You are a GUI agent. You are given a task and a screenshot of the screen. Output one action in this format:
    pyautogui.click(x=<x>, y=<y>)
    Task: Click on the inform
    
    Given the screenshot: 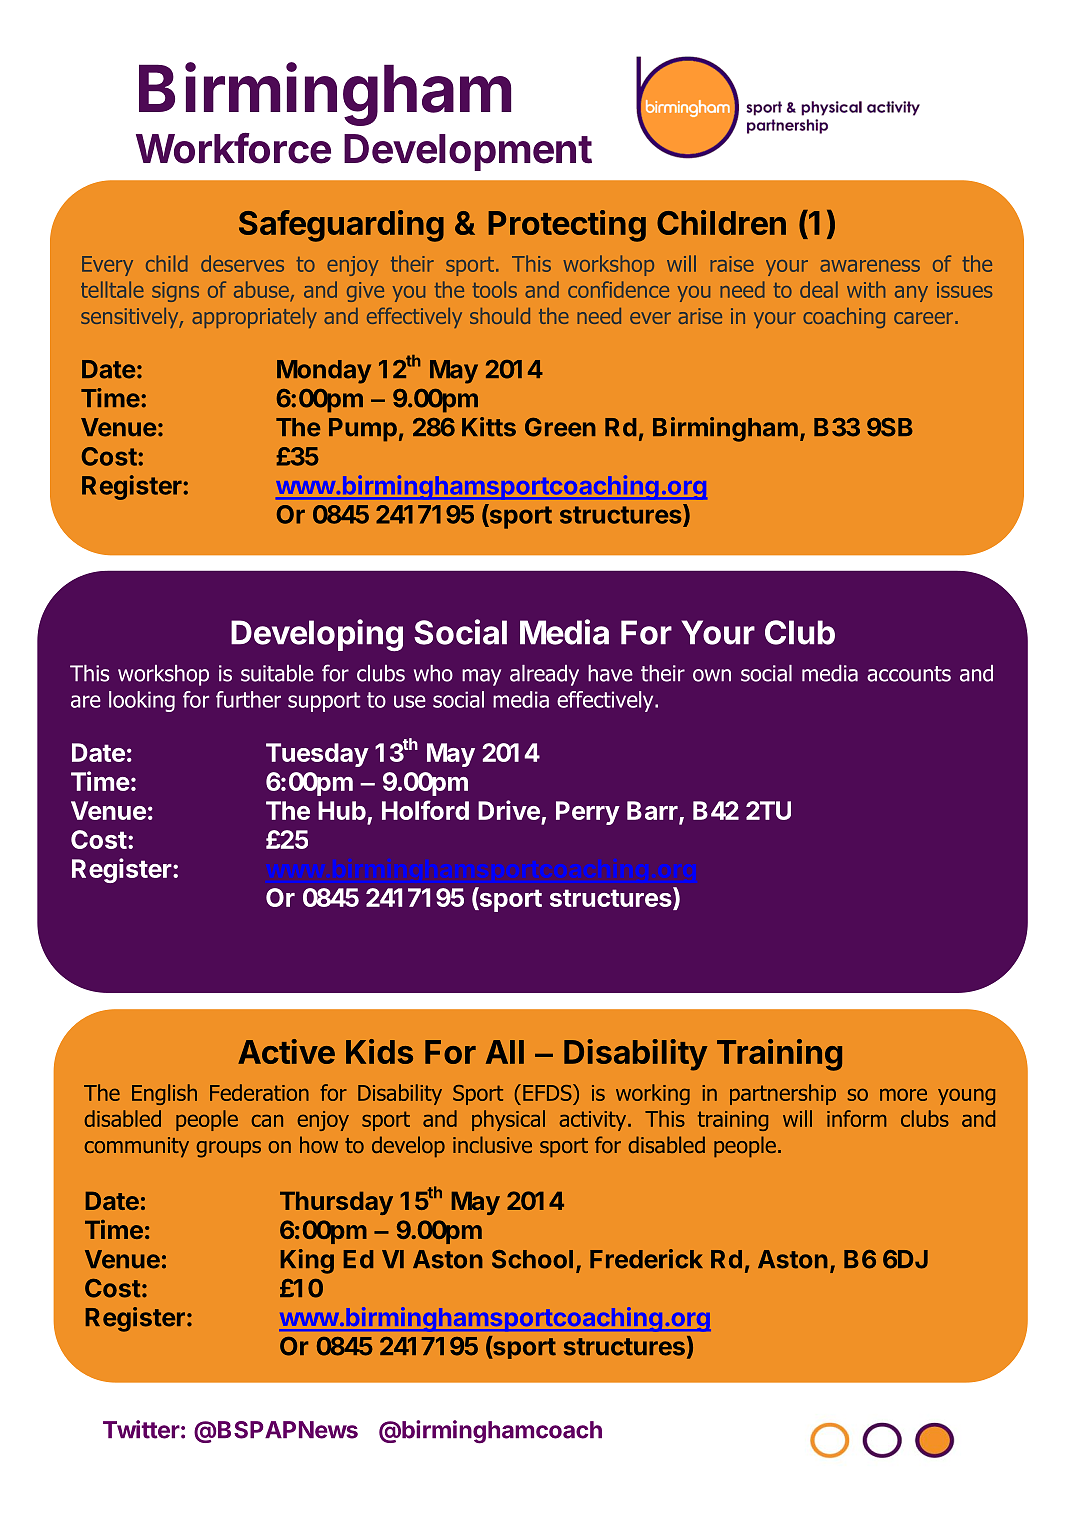 What is the action you would take?
    pyautogui.click(x=856, y=1118)
